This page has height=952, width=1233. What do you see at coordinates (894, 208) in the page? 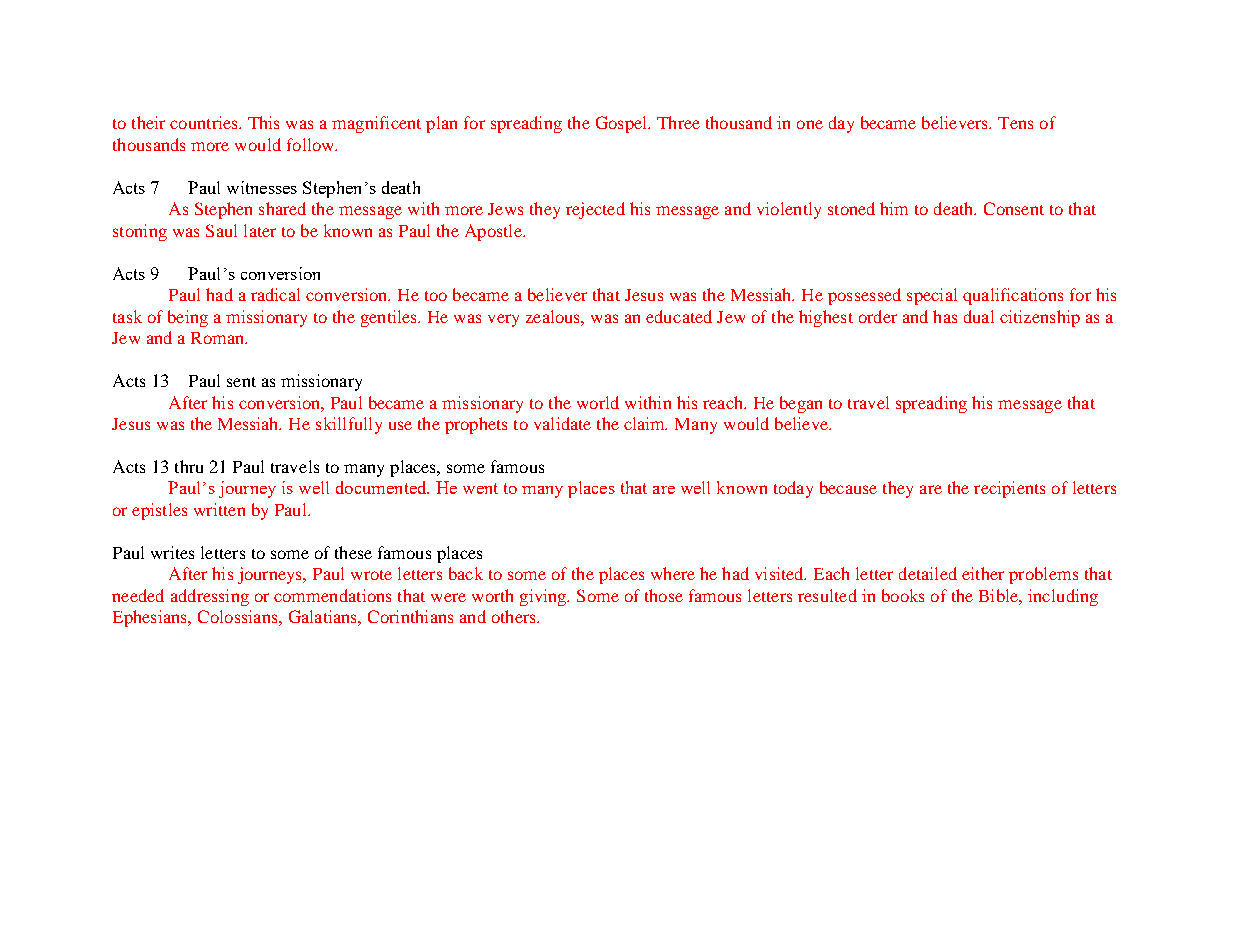
I see `him` at bounding box center [894, 208].
